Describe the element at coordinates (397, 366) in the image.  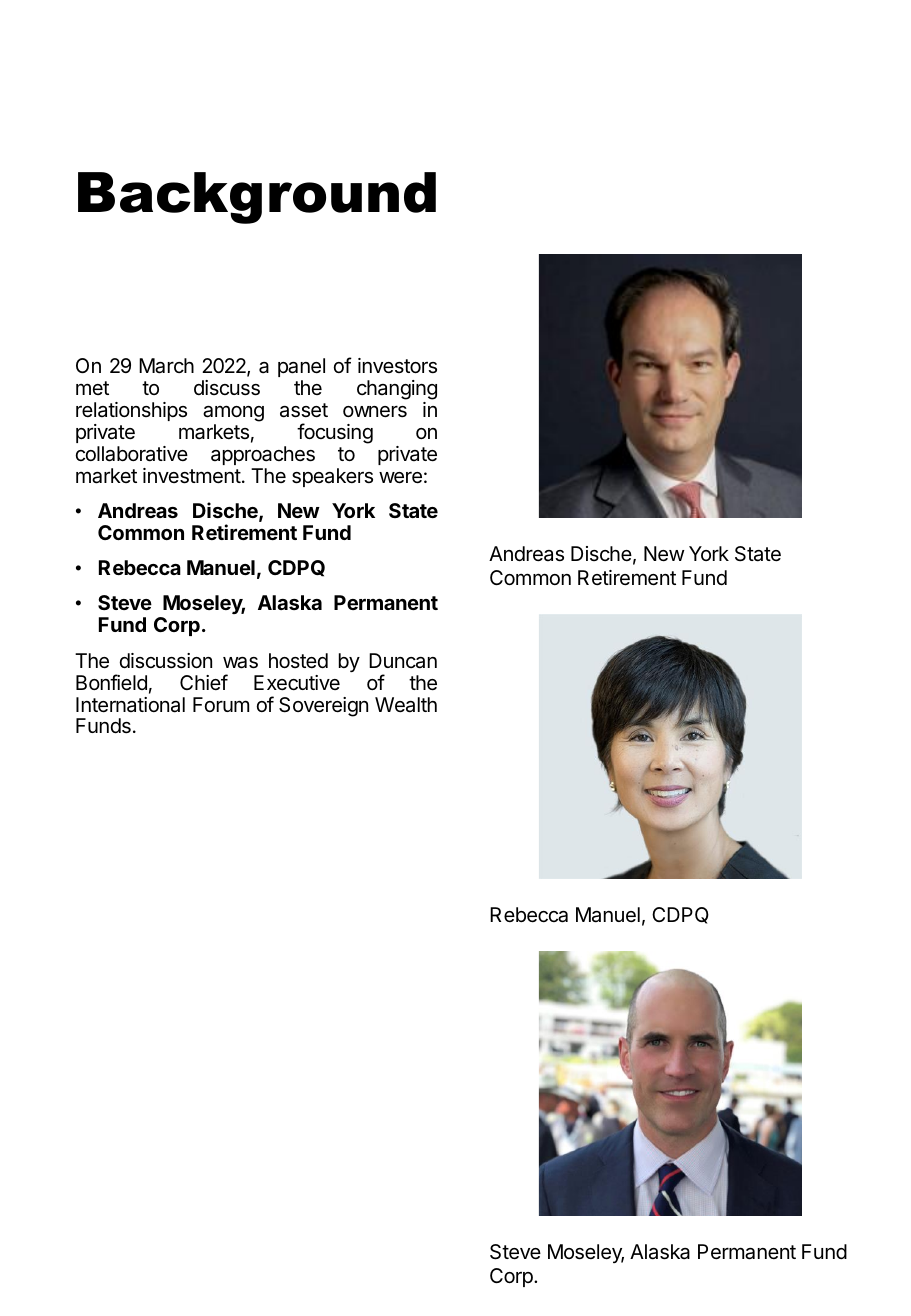
I see `investors` at that location.
